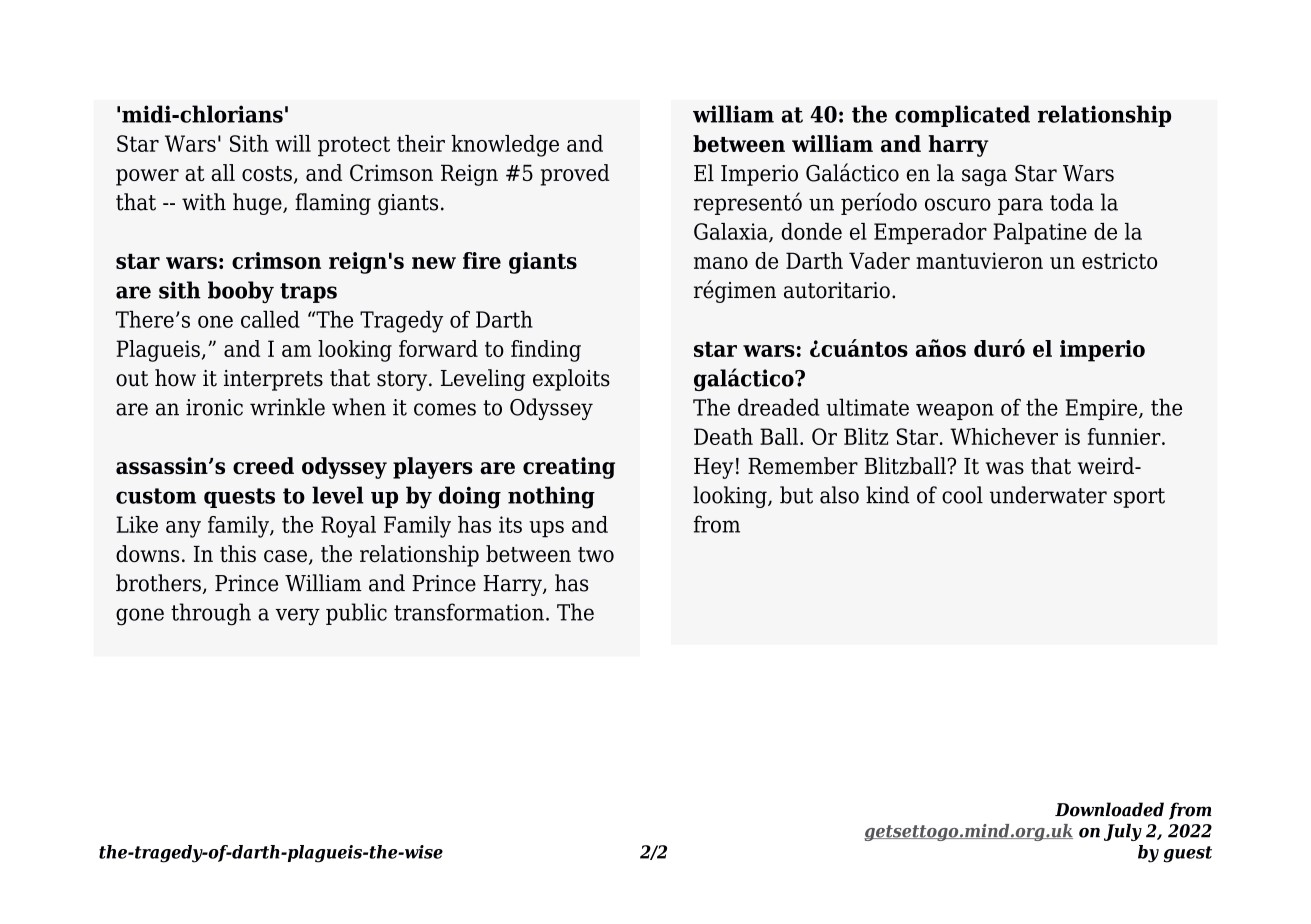  I want to click on mano, so click(721, 263).
